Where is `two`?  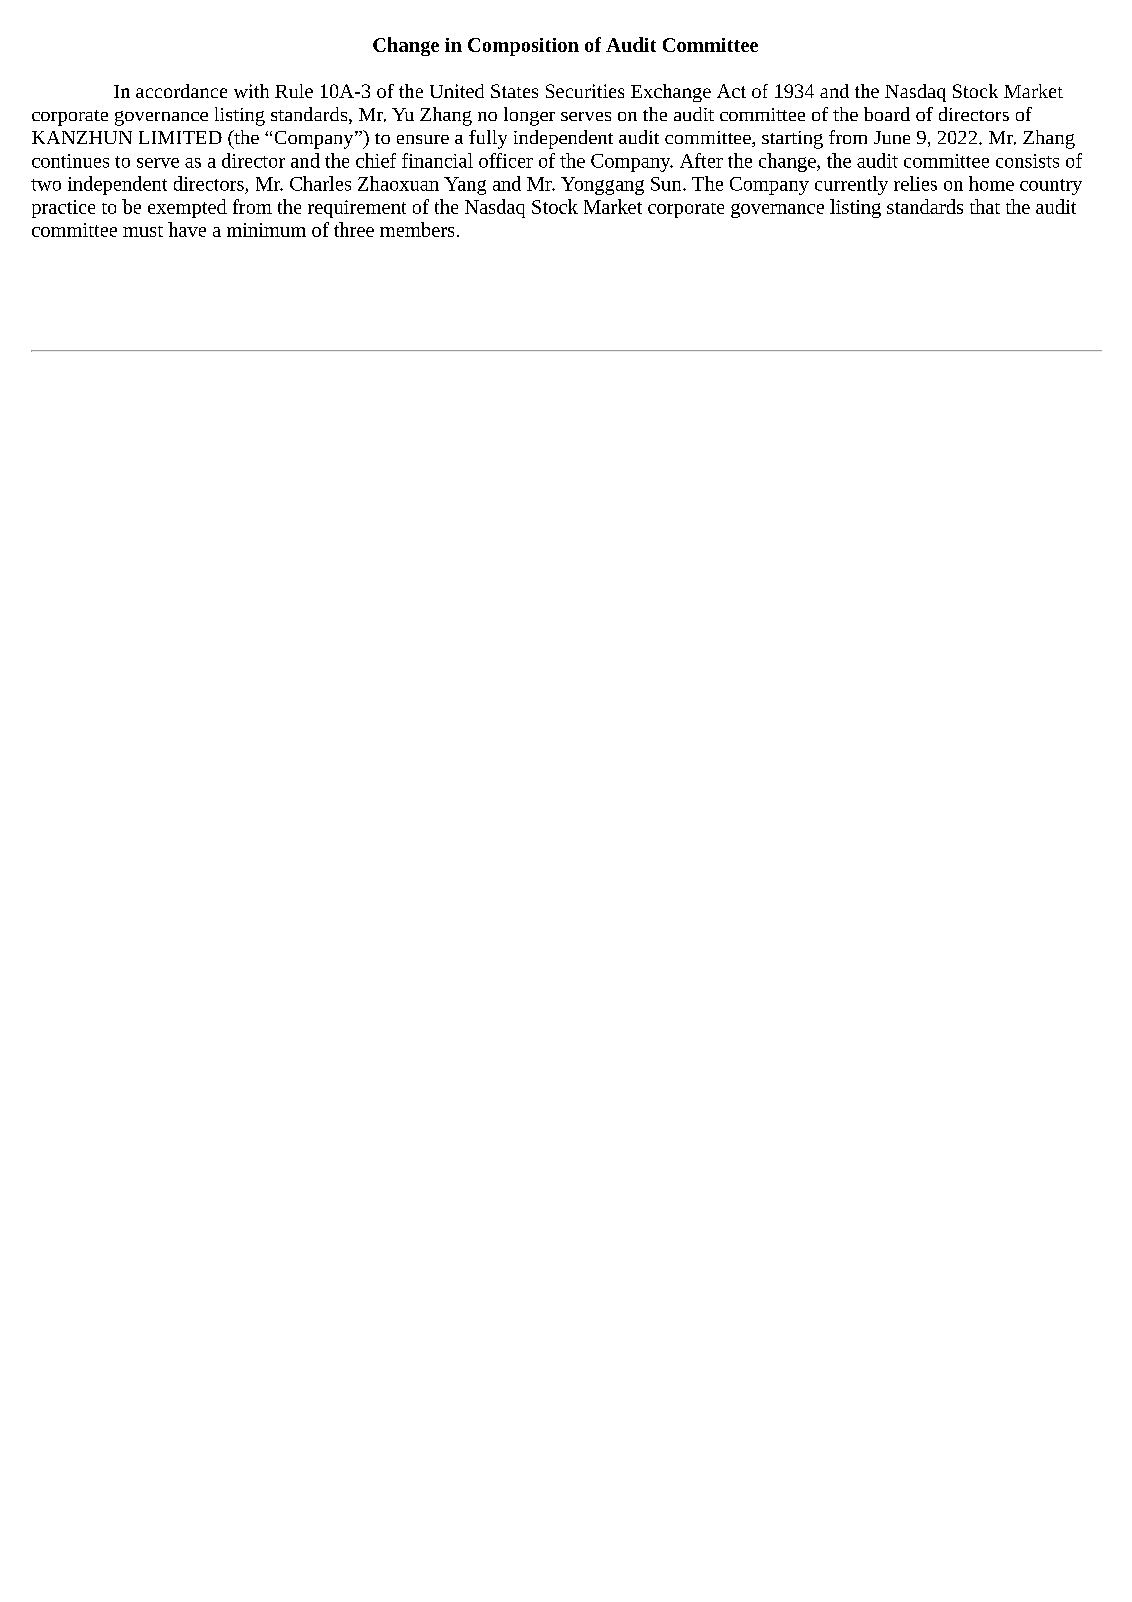 two is located at coordinates (46, 185).
